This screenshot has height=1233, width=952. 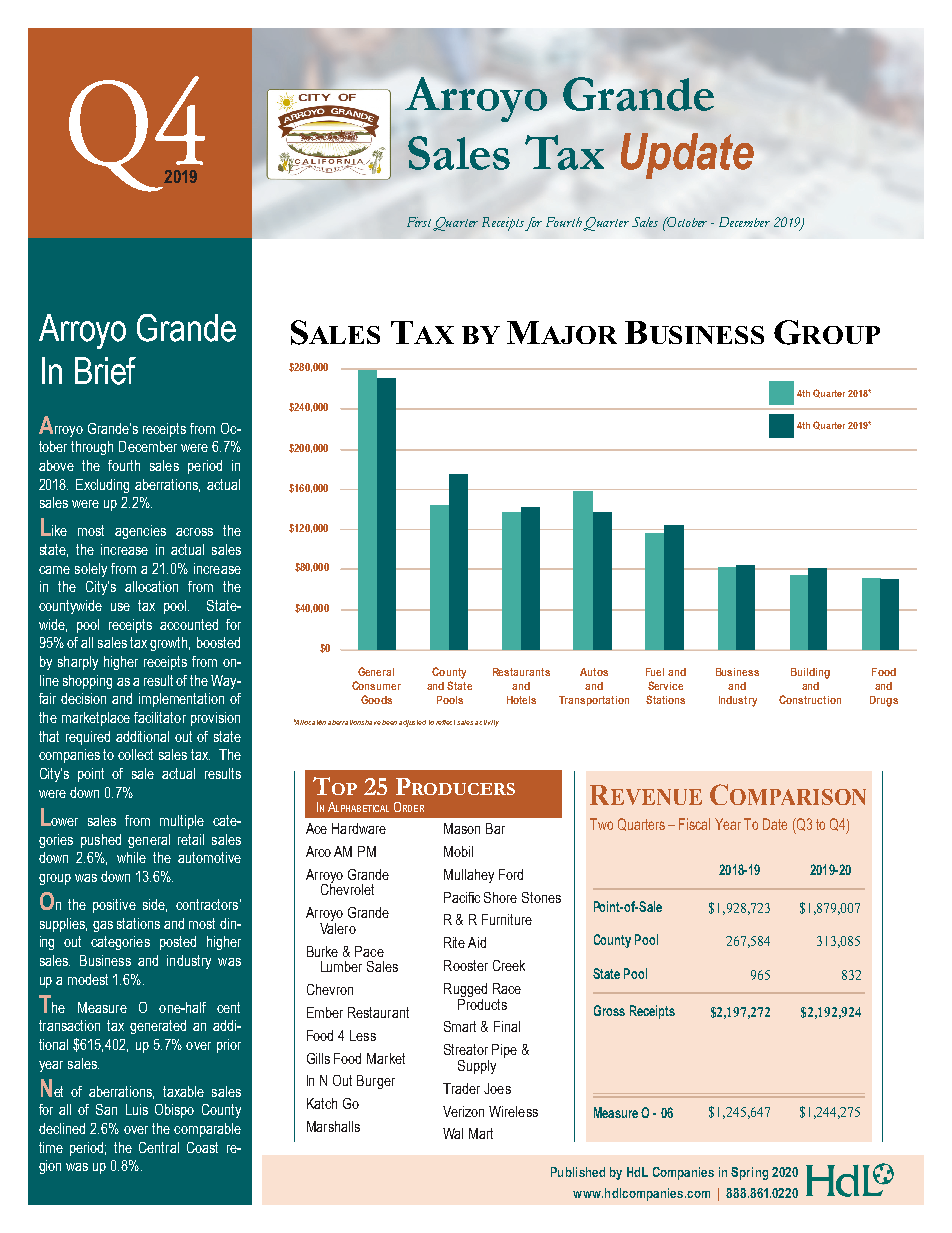 I want to click on agencies, so click(x=140, y=532).
